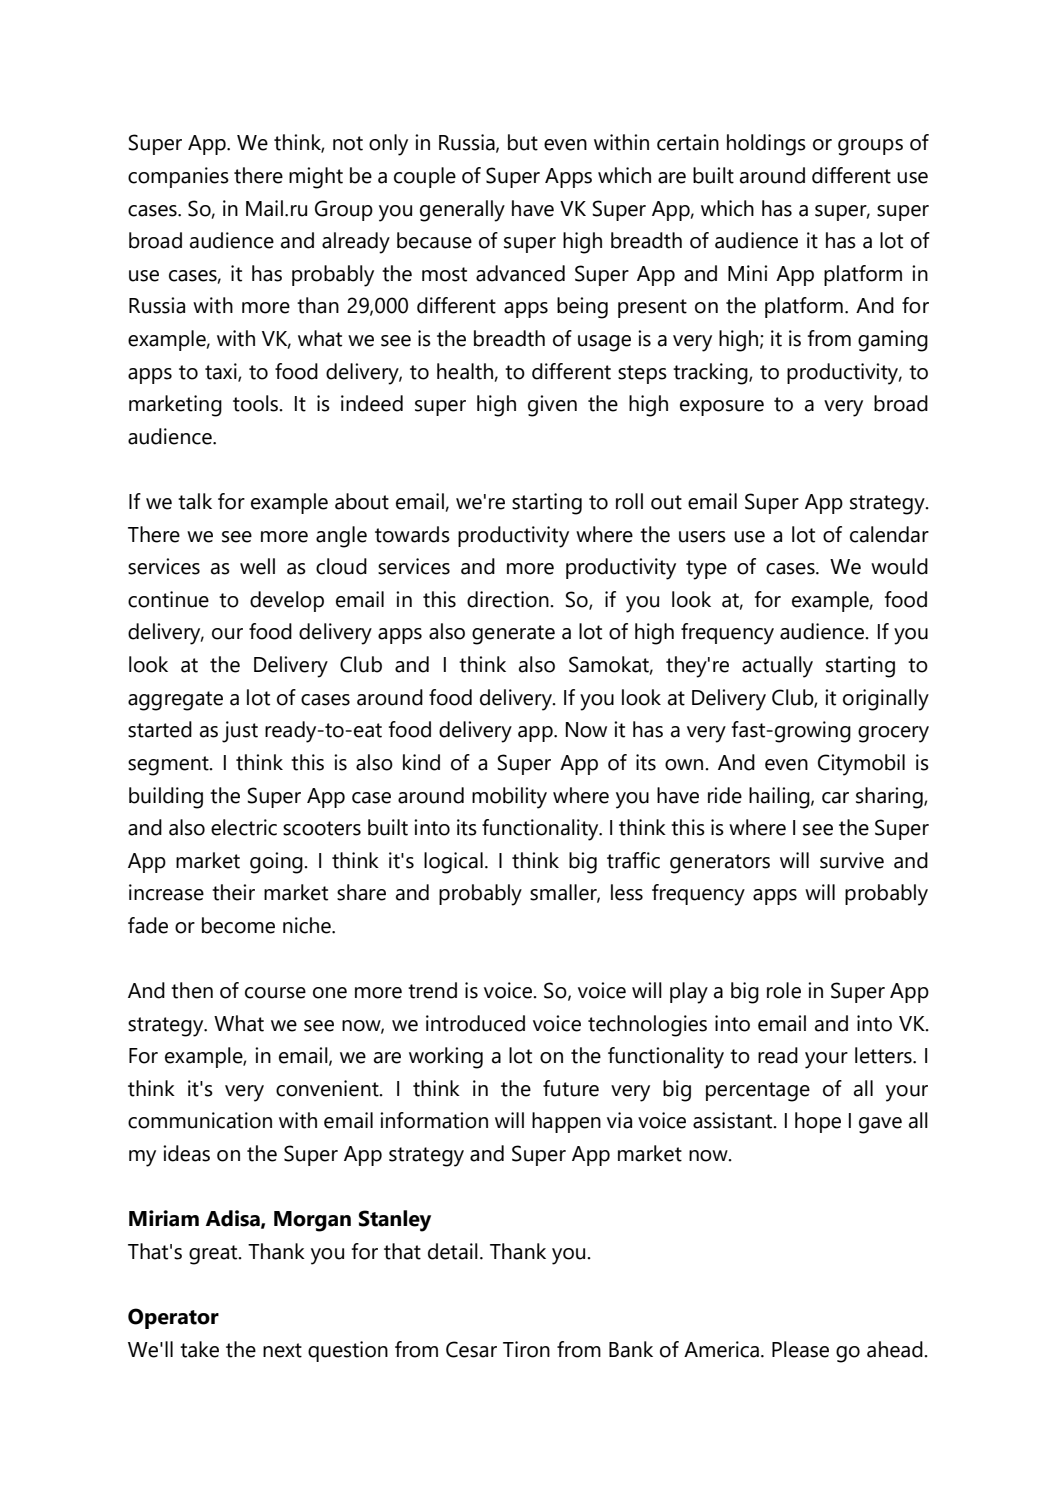  What do you see at coordinates (571, 1088) in the screenshot?
I see `future` at bounding box center [571, 1088].
